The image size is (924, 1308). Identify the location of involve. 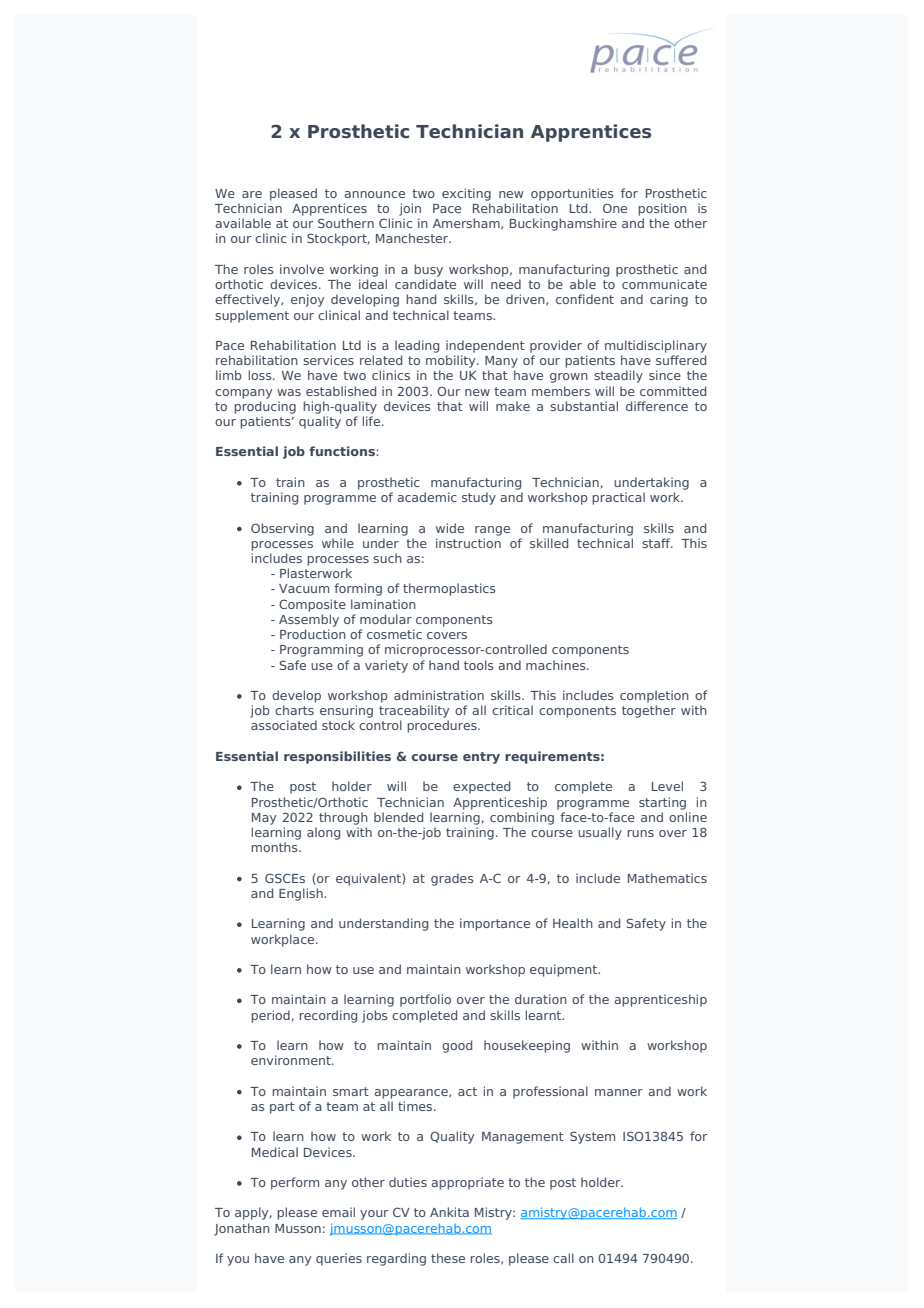
(302, 269).
